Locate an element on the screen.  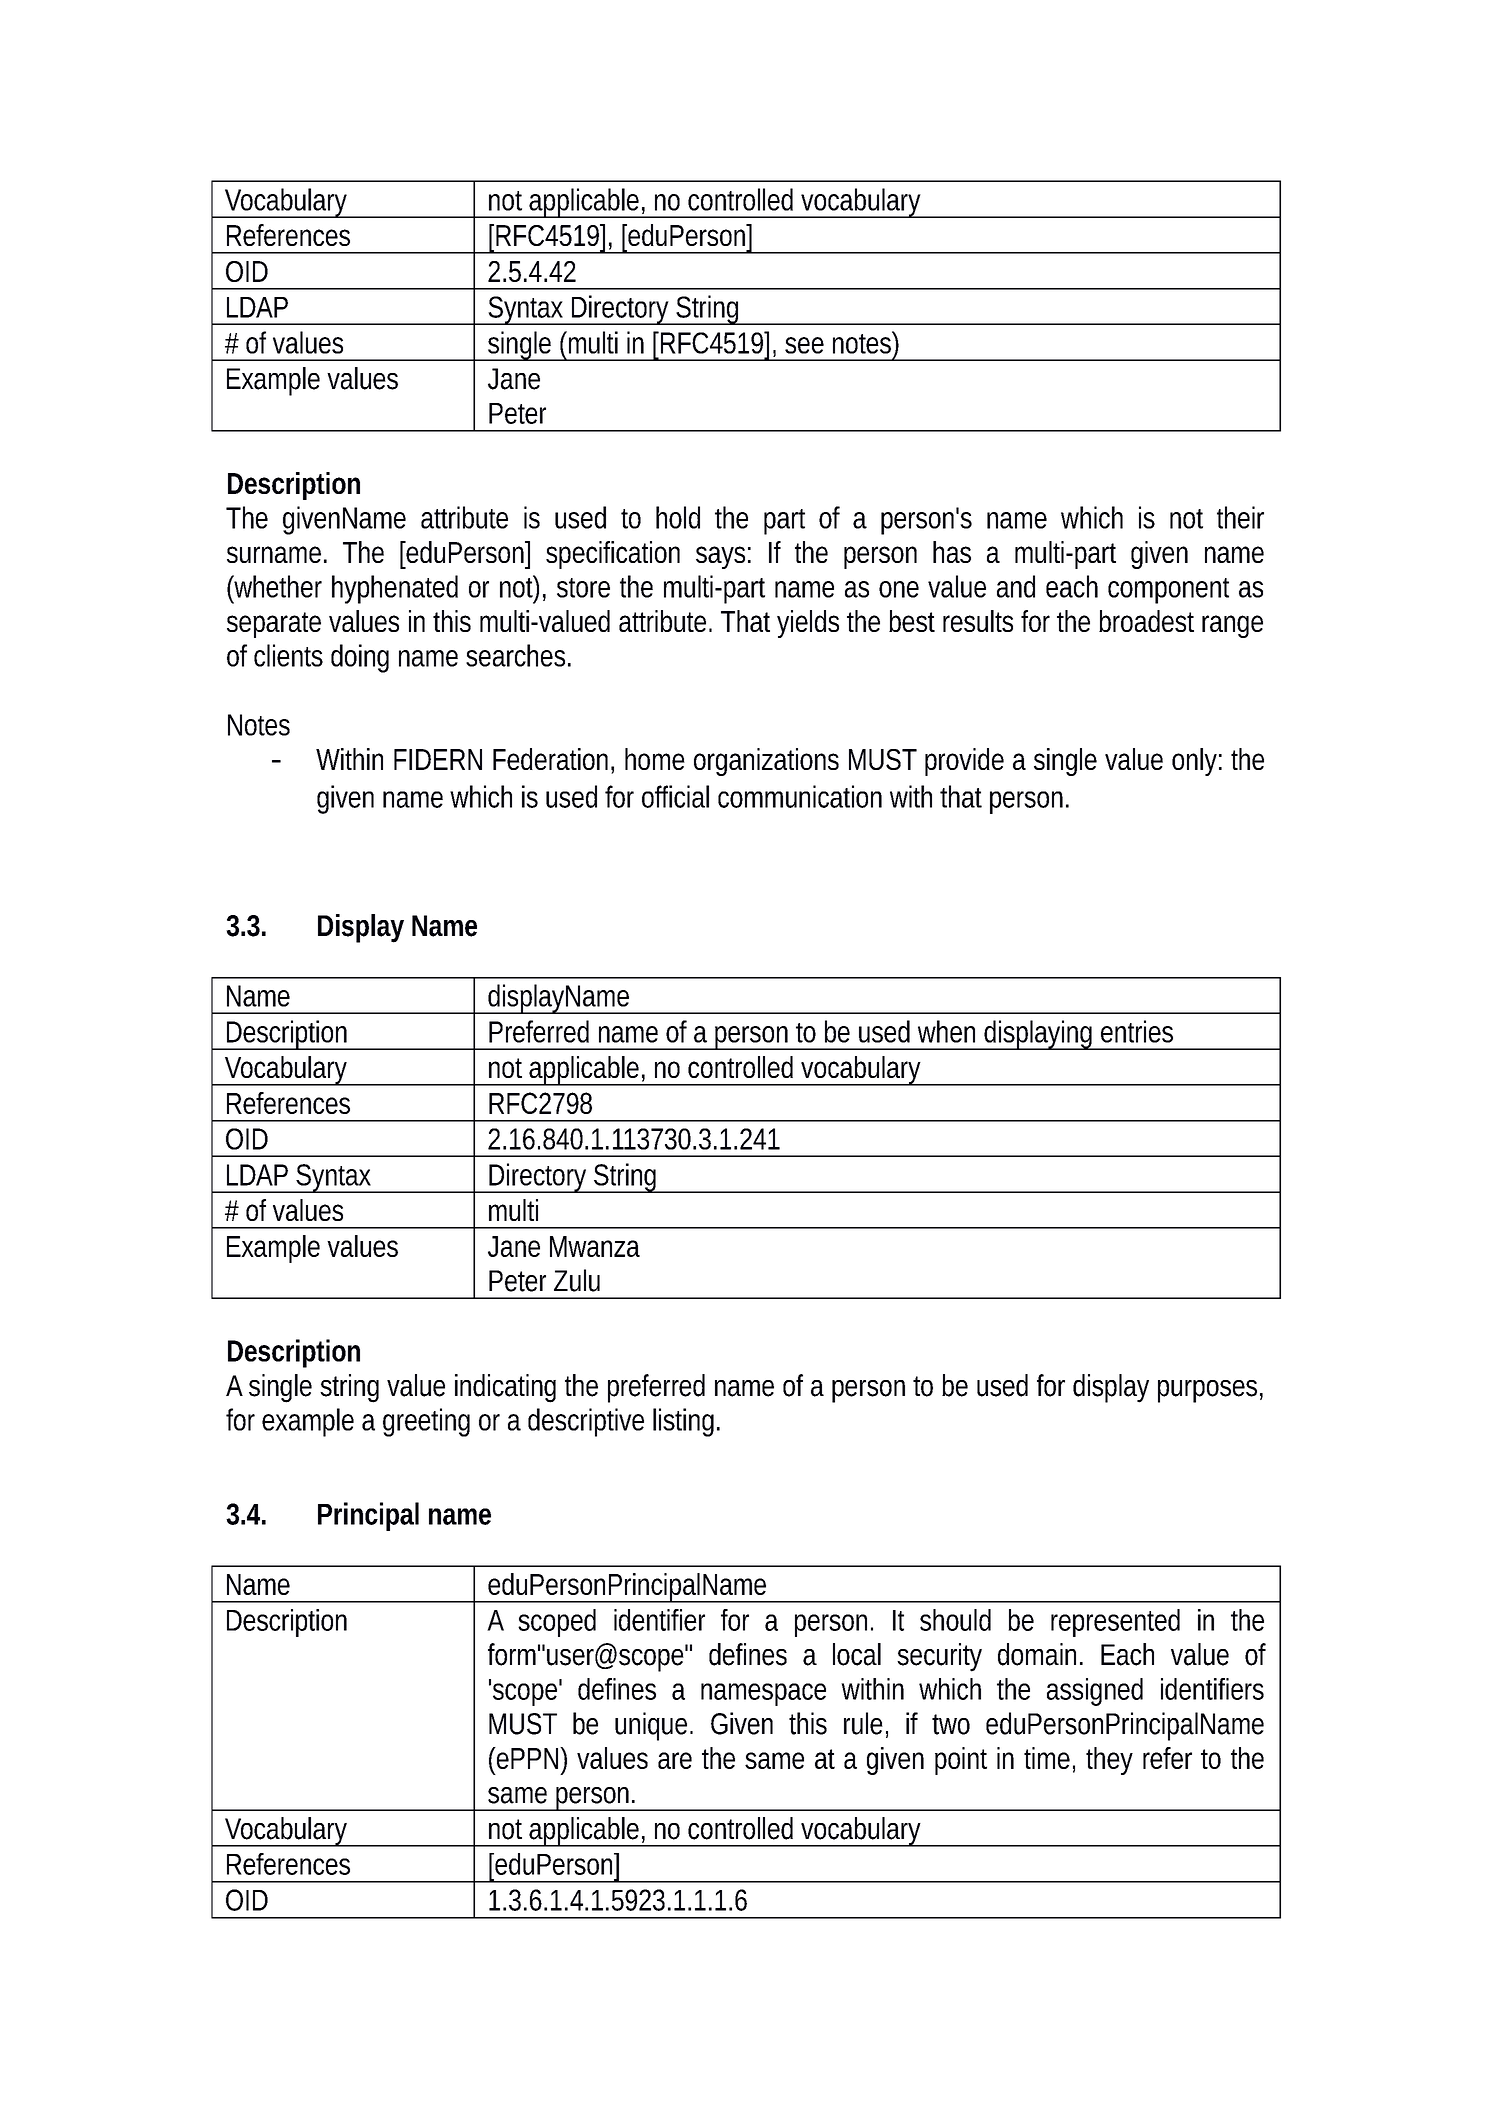
unique is located at coordinates (651, 1726).
